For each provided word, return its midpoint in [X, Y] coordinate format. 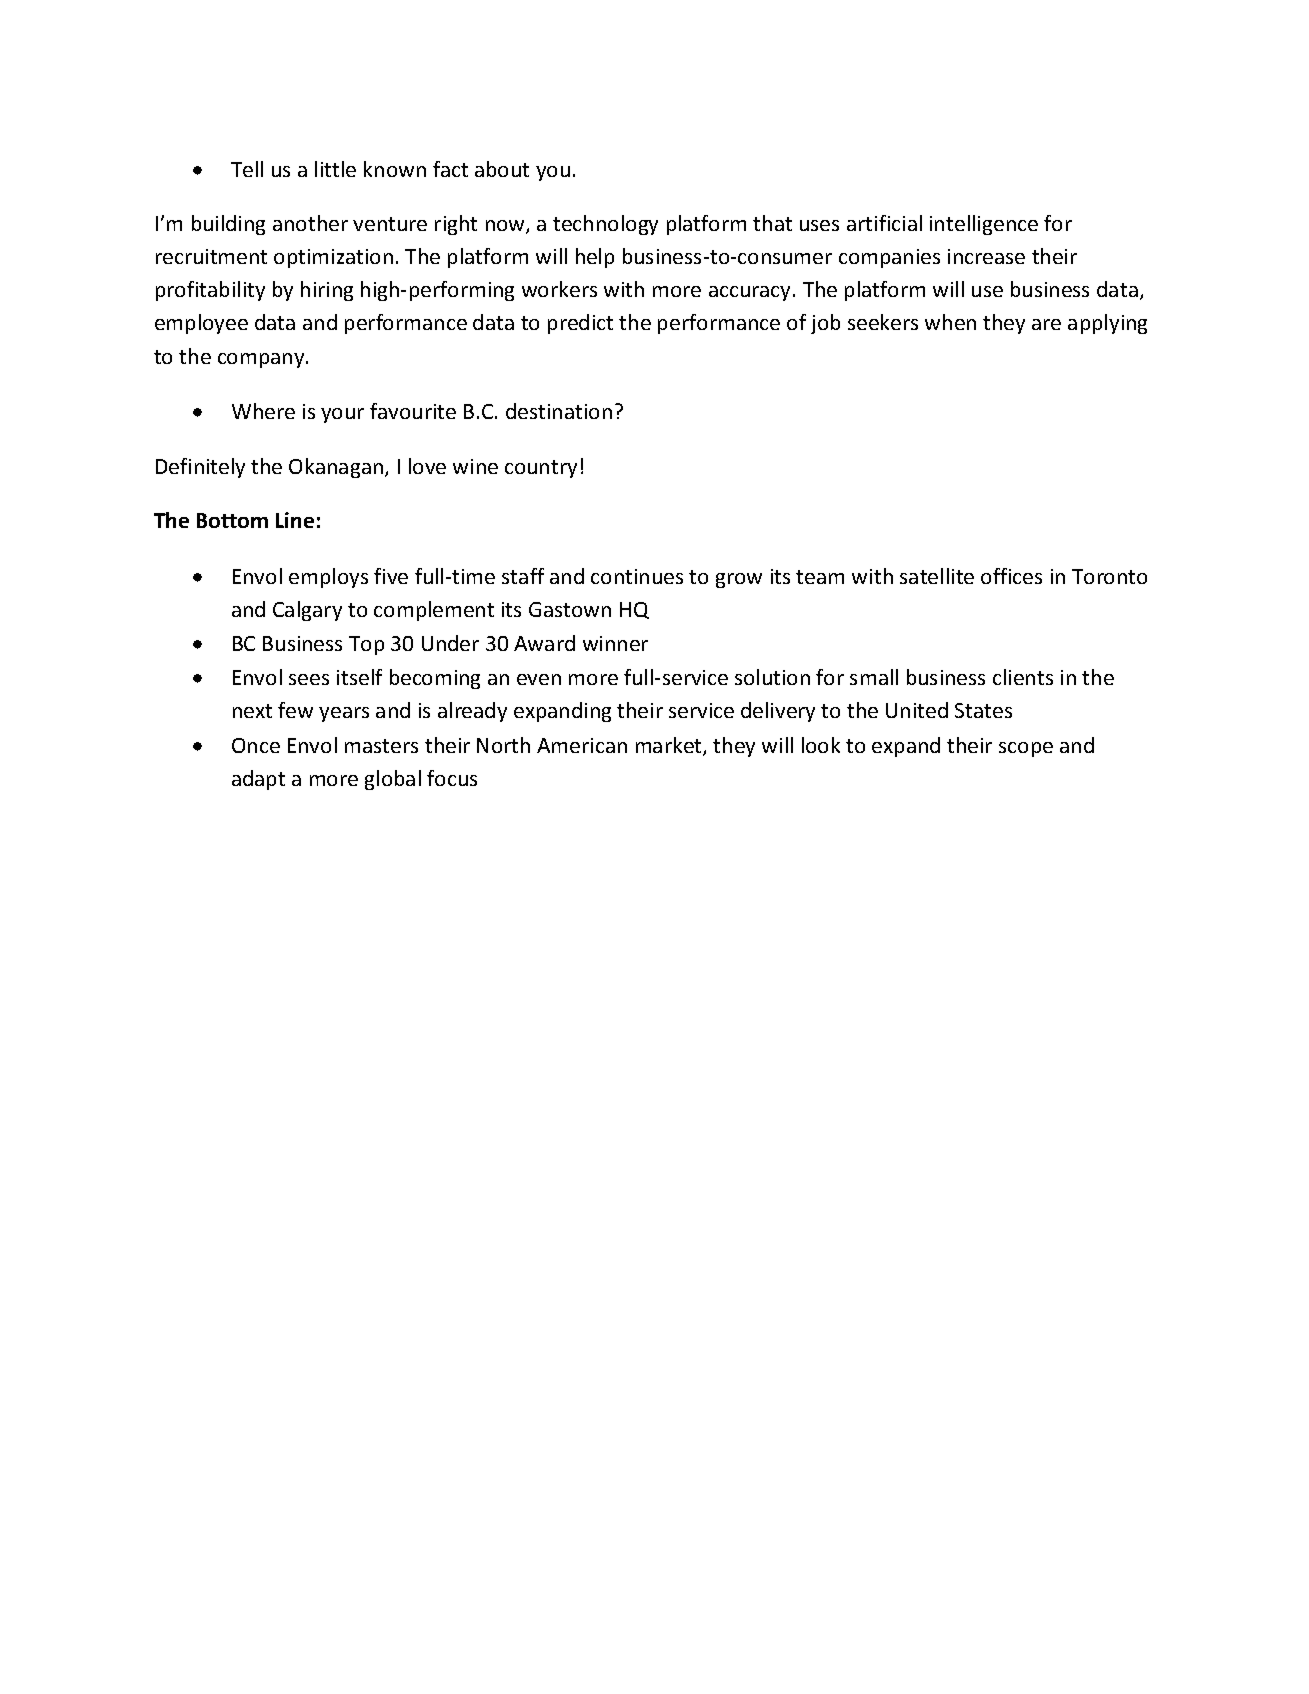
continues [637, 576]
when [950, 322]
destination [559, 411]
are [1046, 324]
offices [1011, 576]
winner [615, 643]
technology [605, 225]
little [335, 169]
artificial [884, 223]
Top [366, 645]
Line [295, 520]
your [342, 415]
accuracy [749, 293]
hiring [327, 291]
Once [256, 745]
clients [1023, 677]
